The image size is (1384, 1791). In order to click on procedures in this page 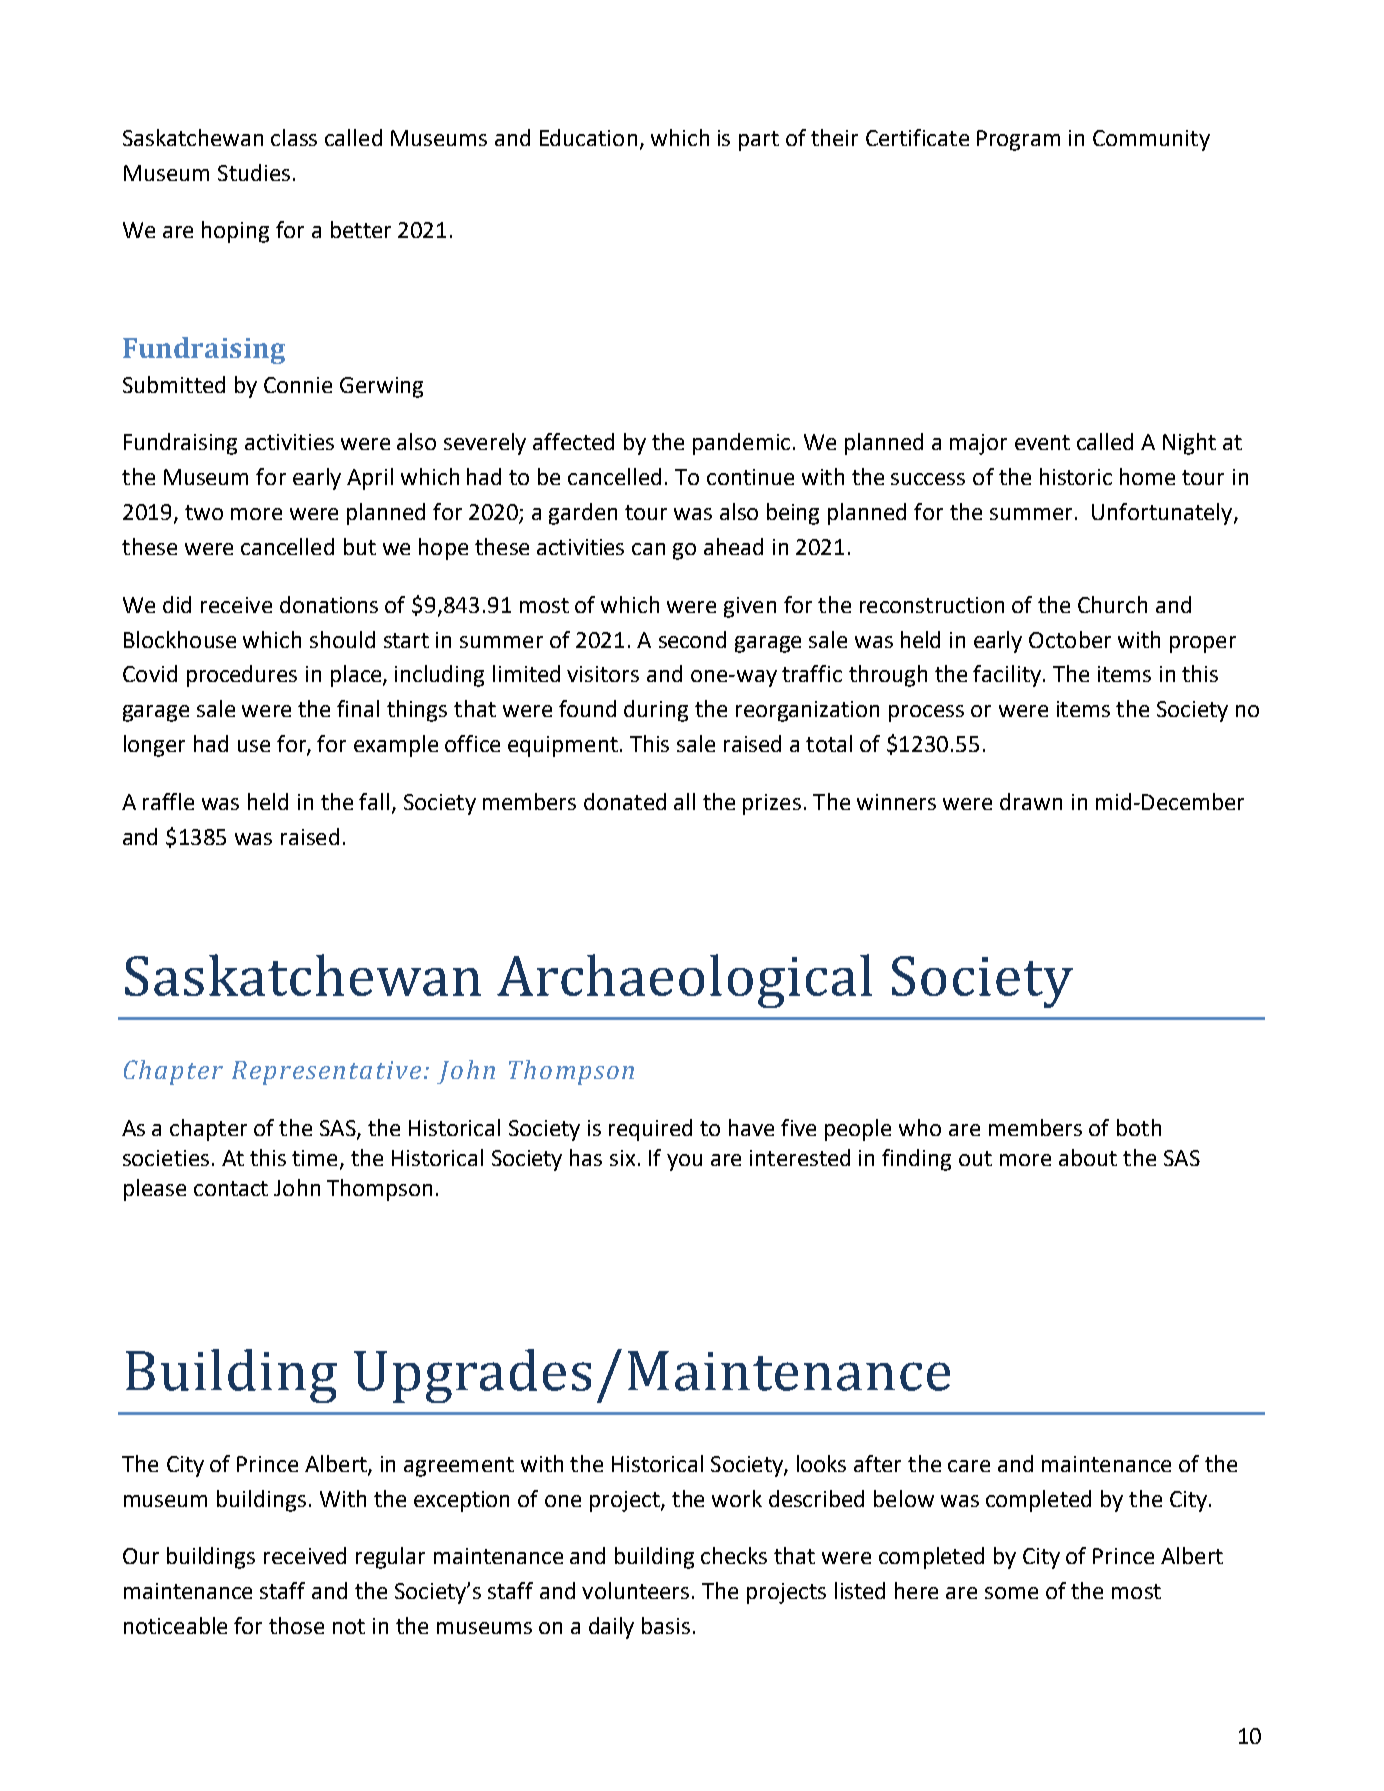, I will do `click(242, 676)`.
